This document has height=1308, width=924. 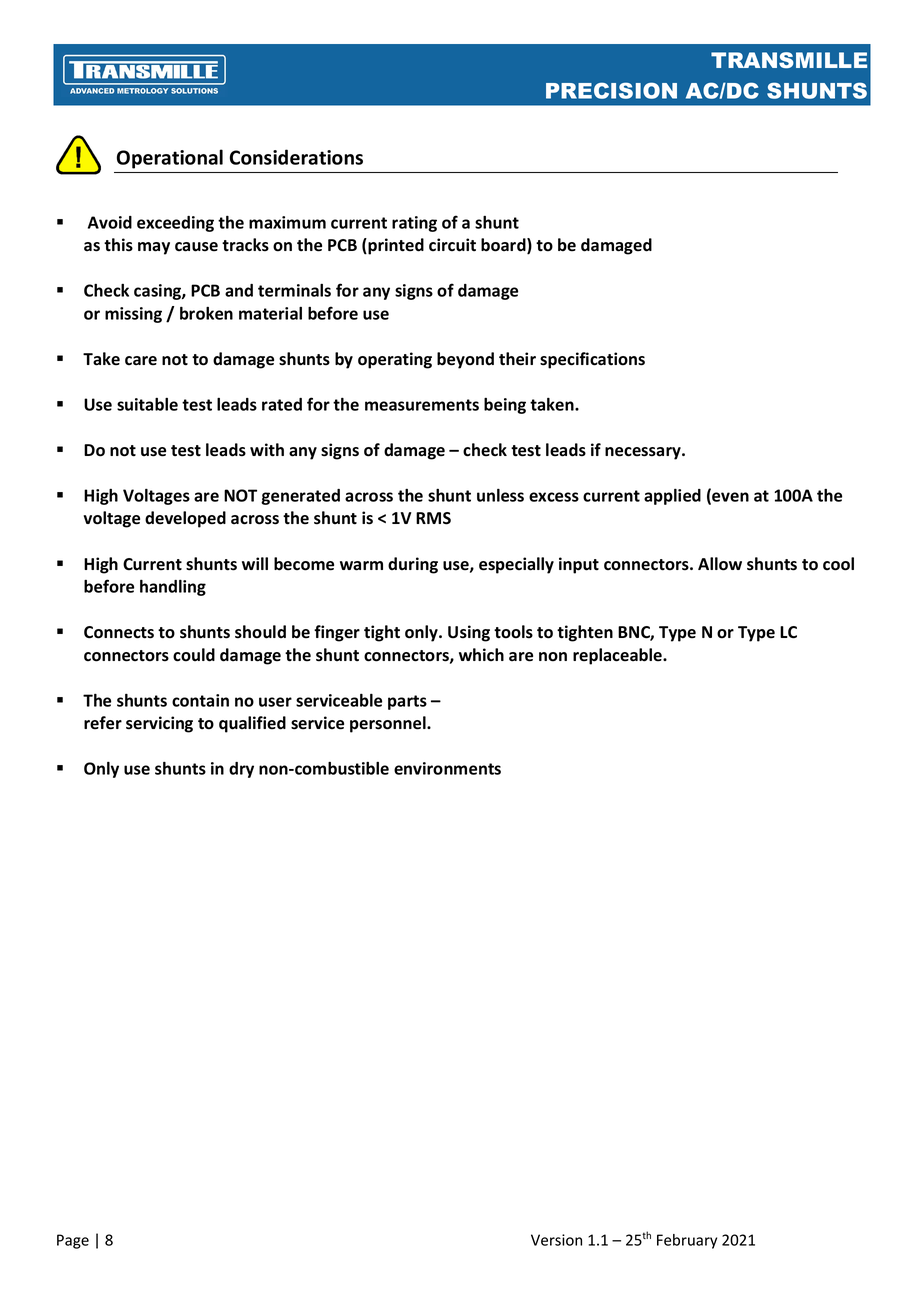 What do you see at coordinates (687, 1241) in the document?
I see `February` at bounding box center [687, 1241].
